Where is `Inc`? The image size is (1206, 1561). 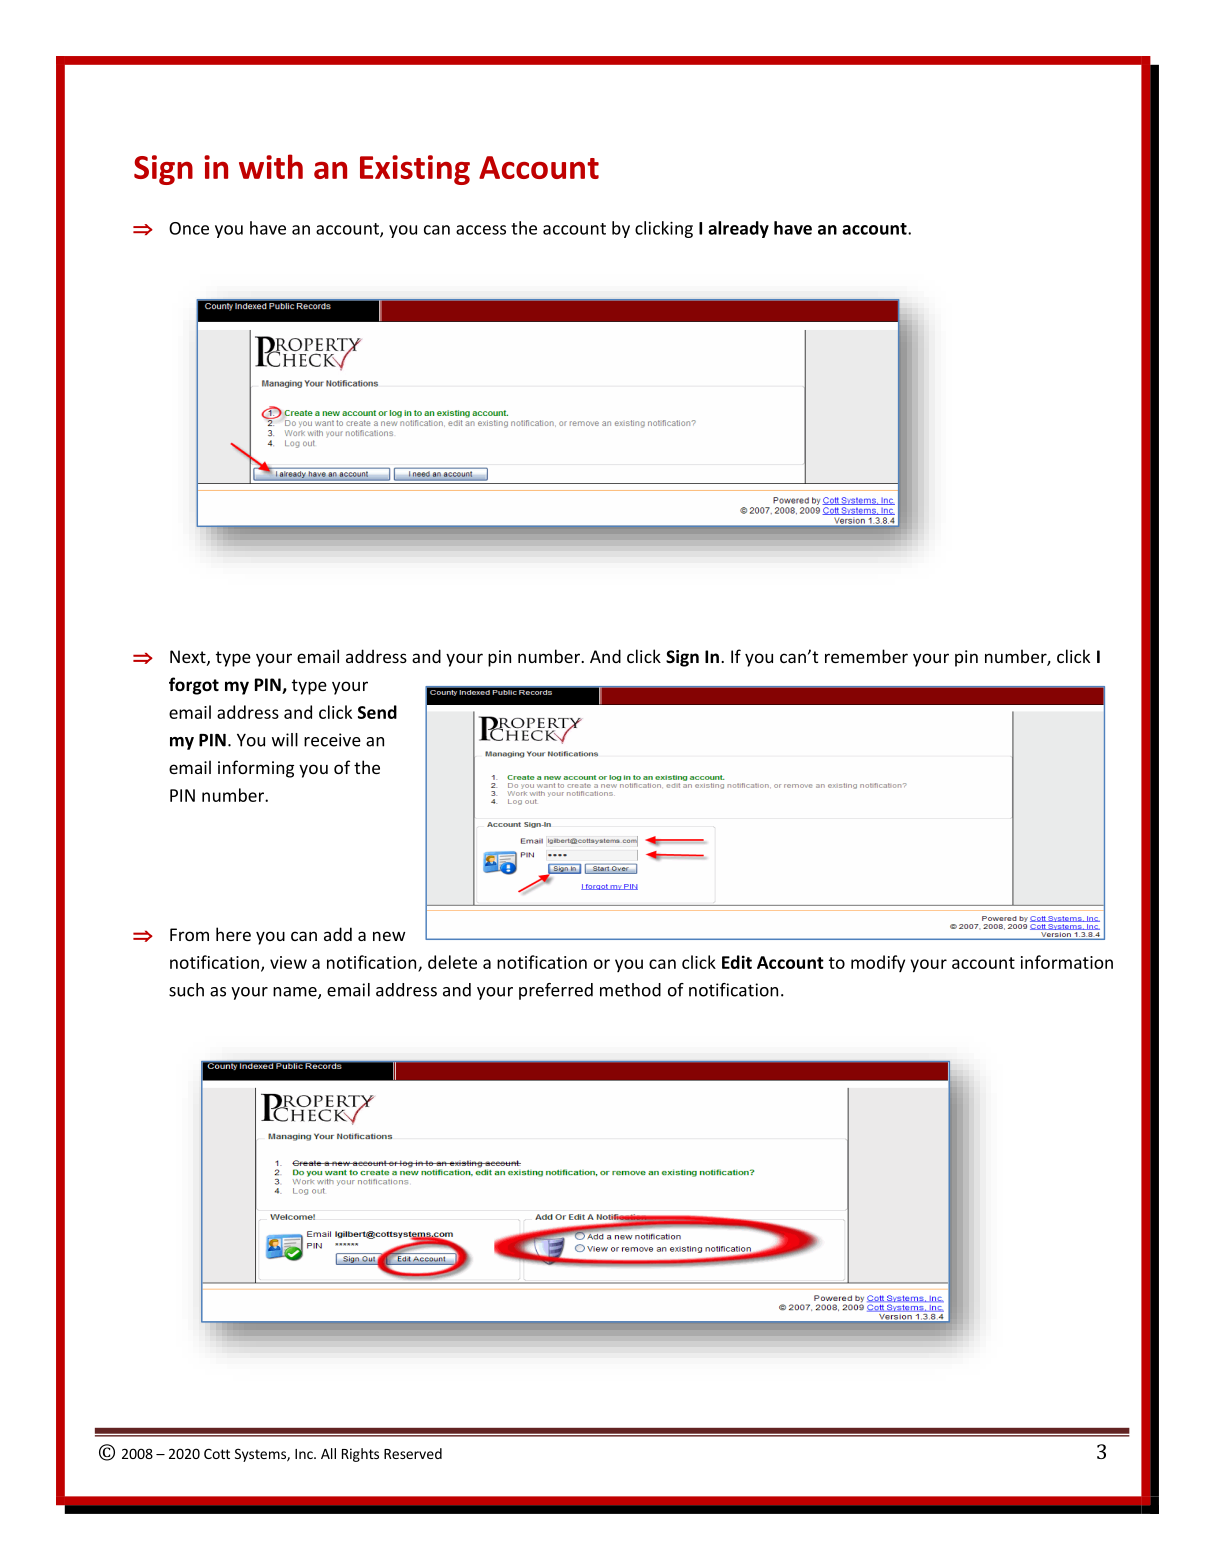 Inc is located at coordinates (305, 1454).
